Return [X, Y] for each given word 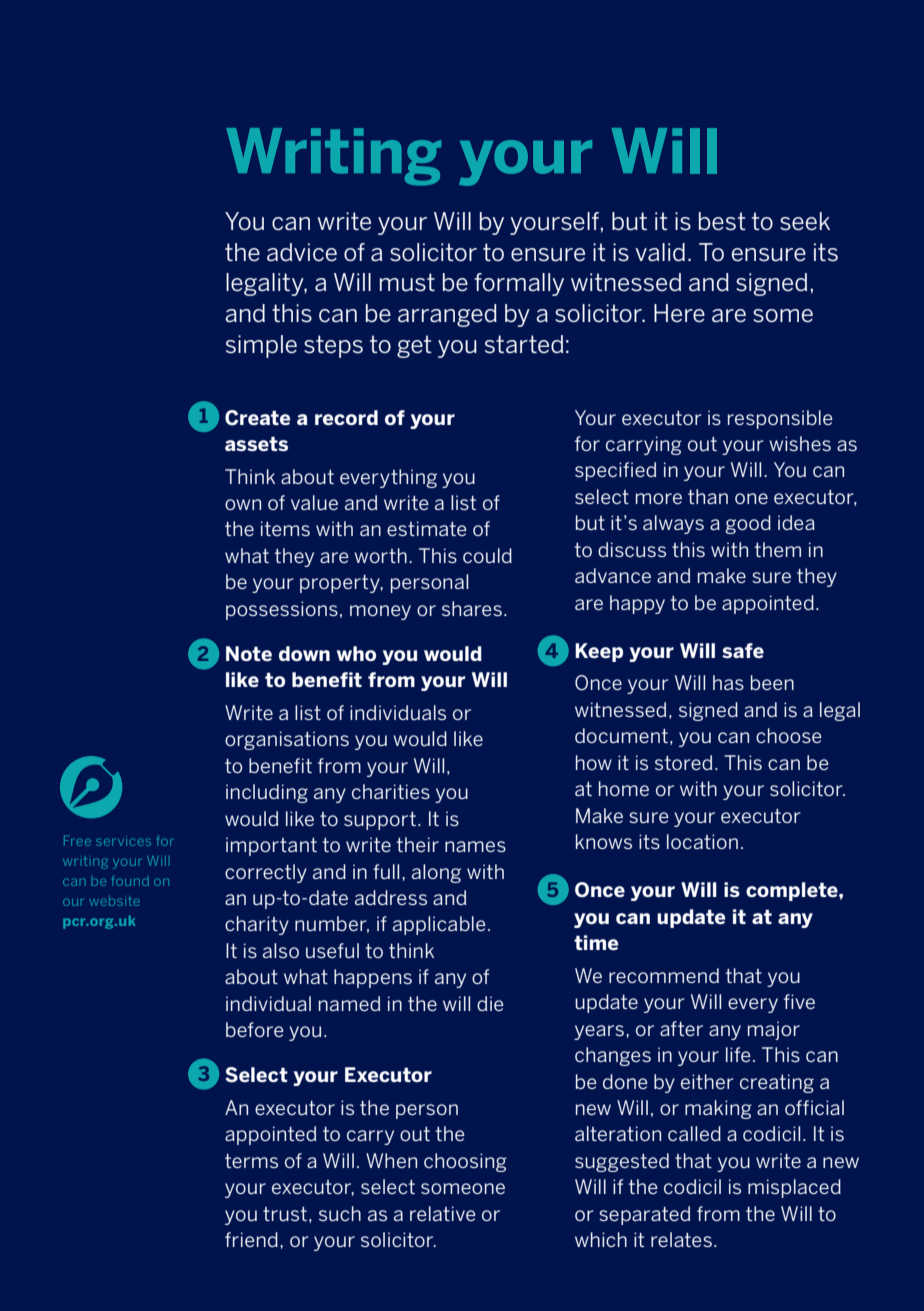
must [407, 282]
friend [251, 1239]
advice [302, 252]
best [722, 221]
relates [681, 1239]
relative [443, 1213]
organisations [287, 740]
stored [683, 762]
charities [391, 791]
